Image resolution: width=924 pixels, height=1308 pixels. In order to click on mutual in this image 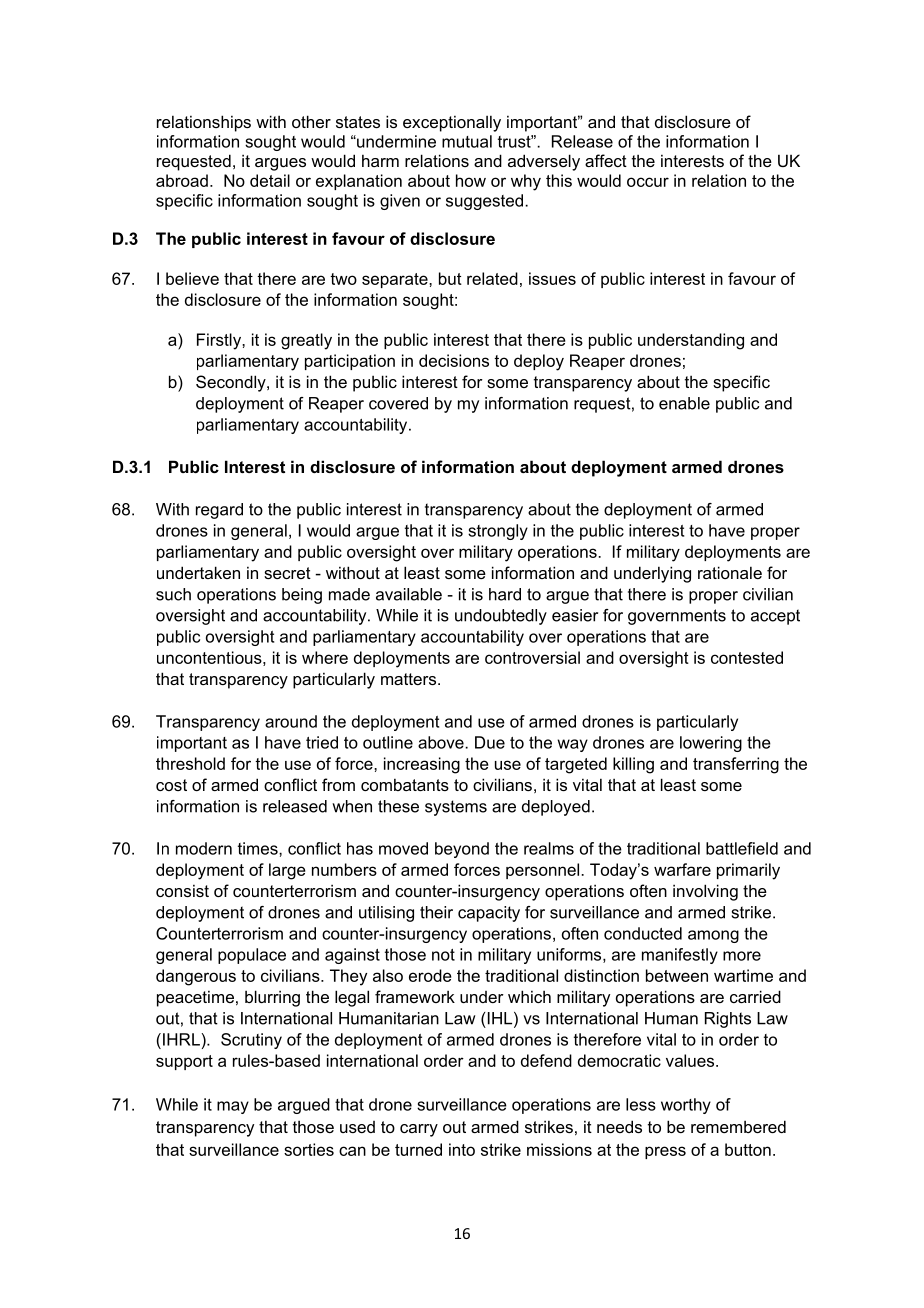, I will do `click(467, 141)`.
